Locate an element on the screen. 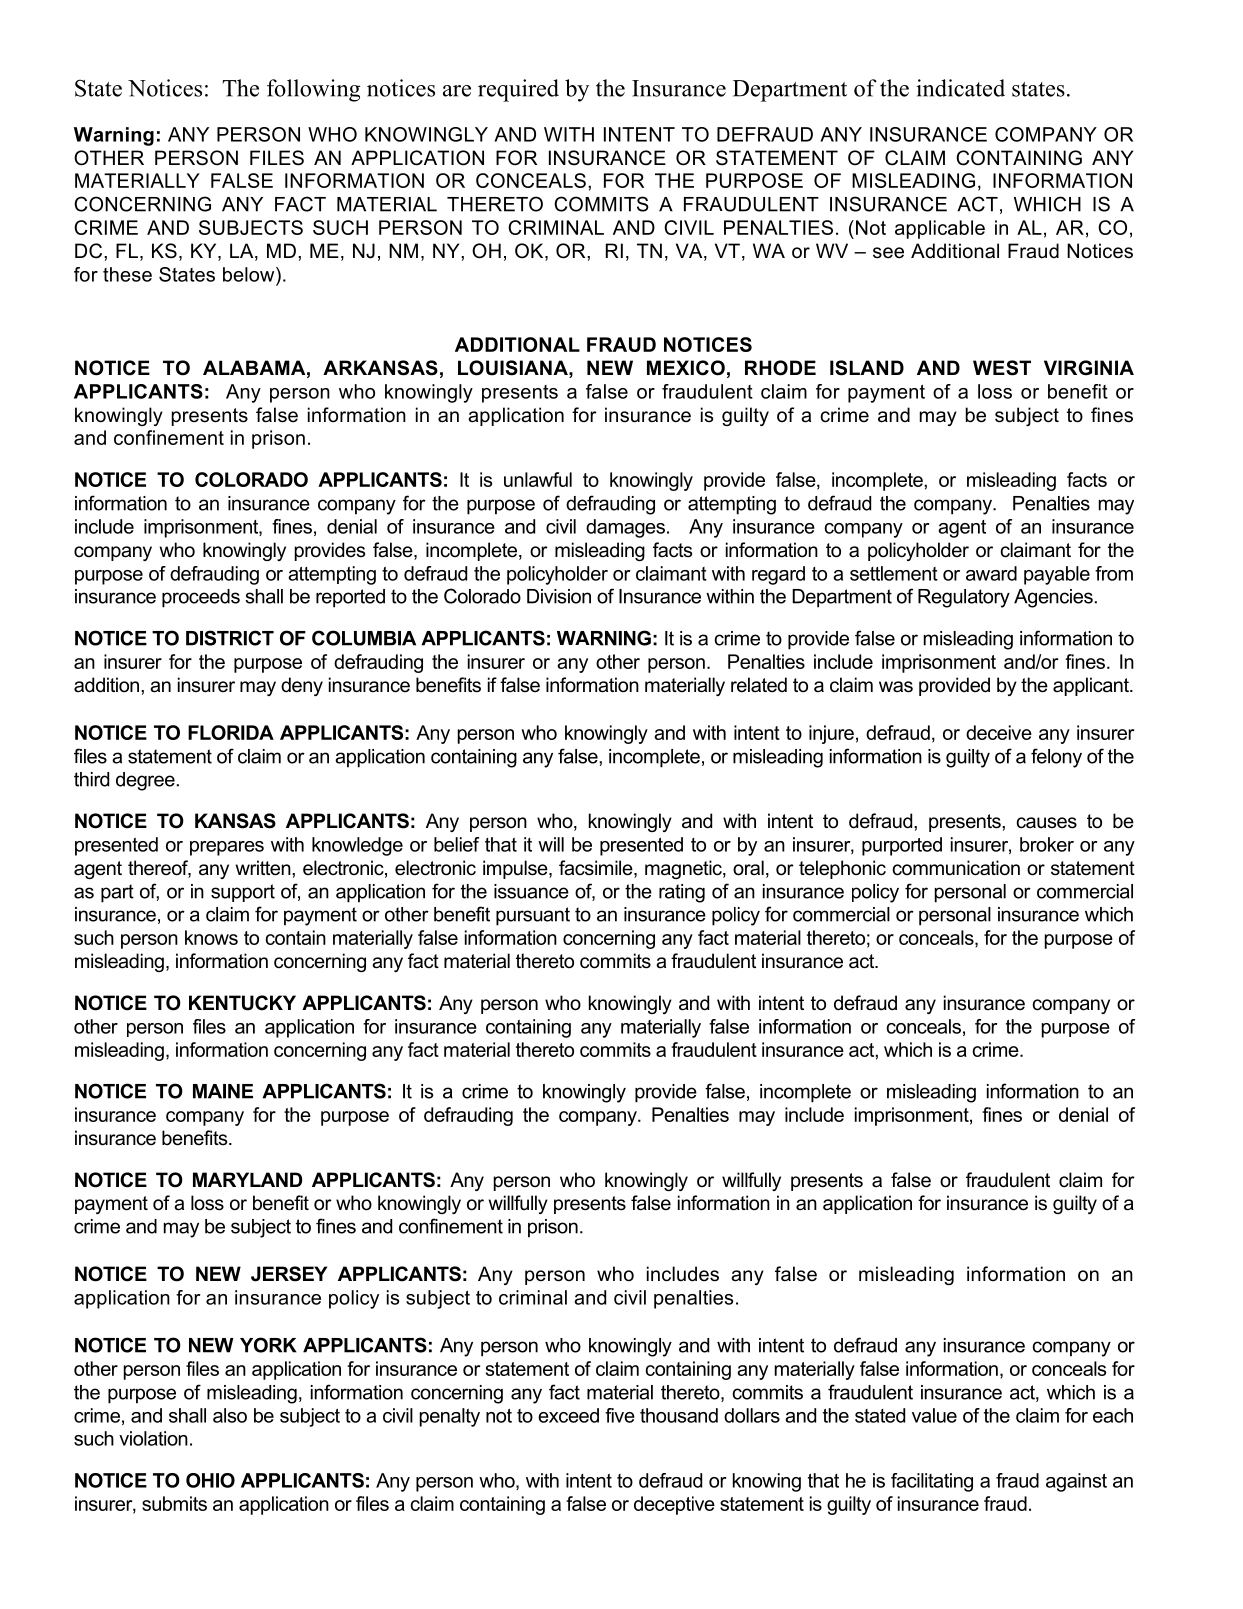 The height and width of the screenshot is (1609, 1243). unlawful is located at coordinates (538, 479).
